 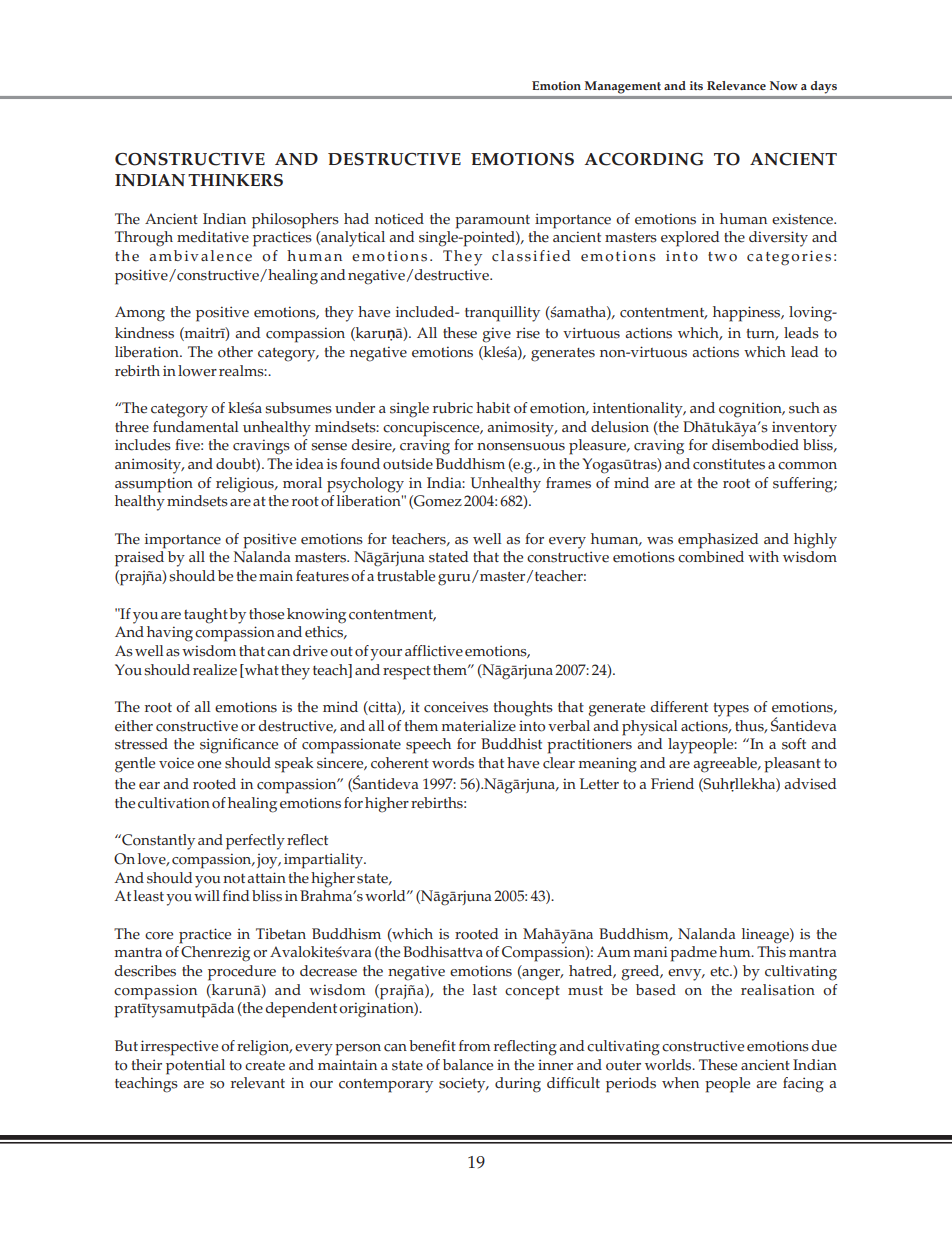 What do you see at coordinates (475, 1046) in the screenshot?
I see `from` at bounding box center [475, 1046].
